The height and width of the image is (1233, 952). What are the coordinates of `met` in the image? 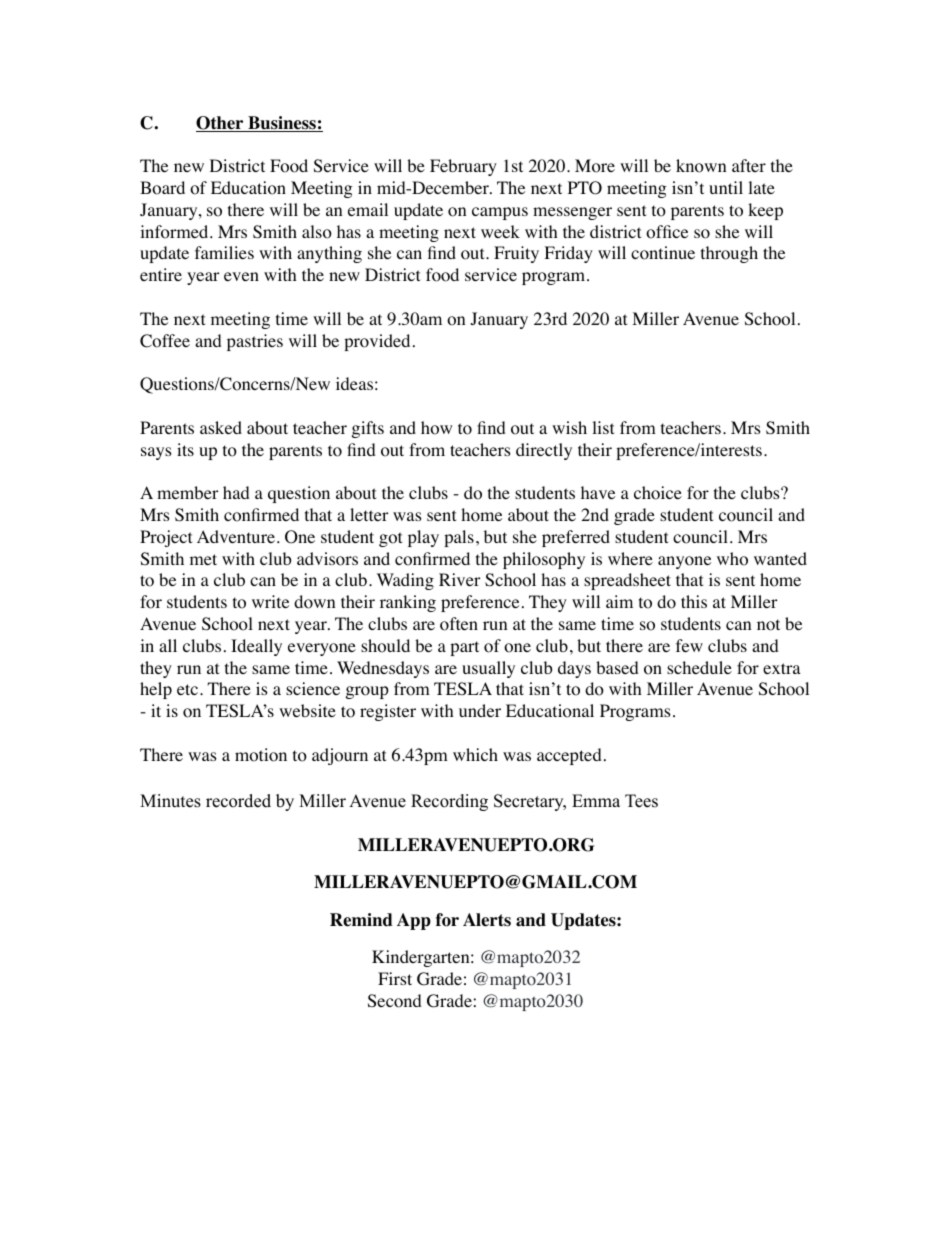 It's located at (203, 559).
